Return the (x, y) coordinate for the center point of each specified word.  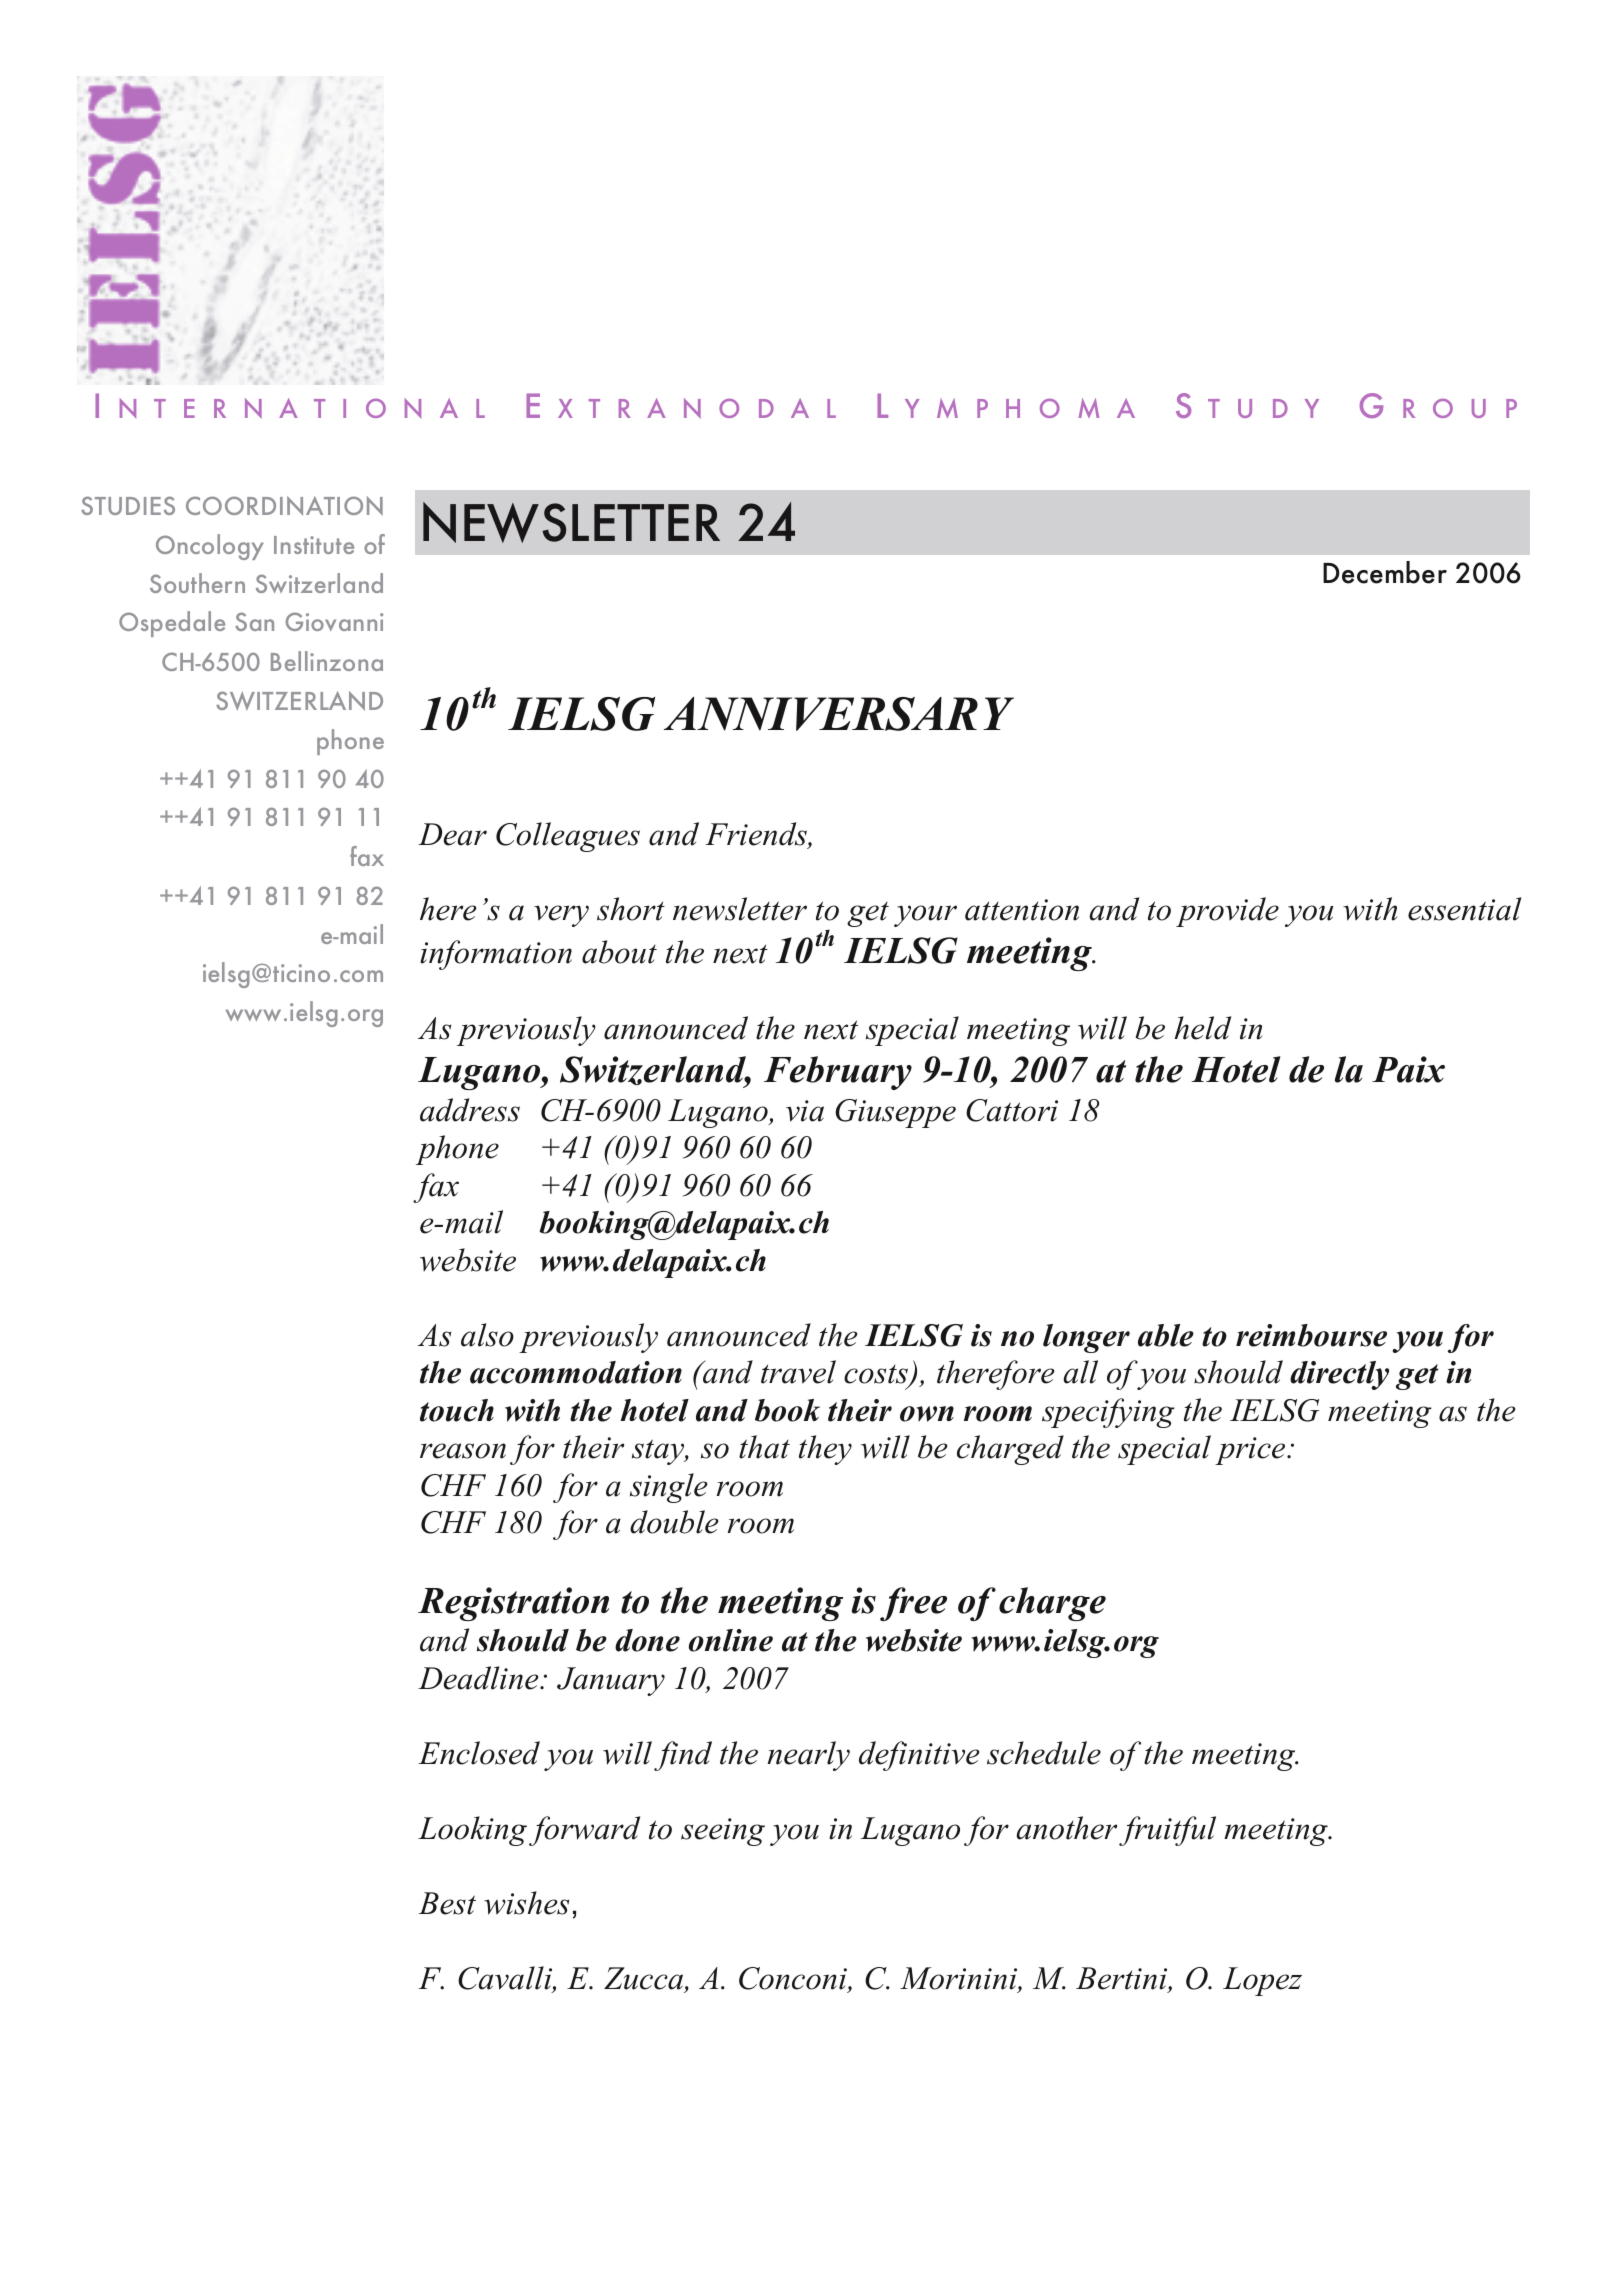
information (496, 955)
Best (447, 1903)
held (1203, 1028)
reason (463, 1451)
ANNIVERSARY (839, 714)
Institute (314, 545)
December (1385, 572)
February (838, 1073)
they (825, 1450)
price (1251, 1451)
